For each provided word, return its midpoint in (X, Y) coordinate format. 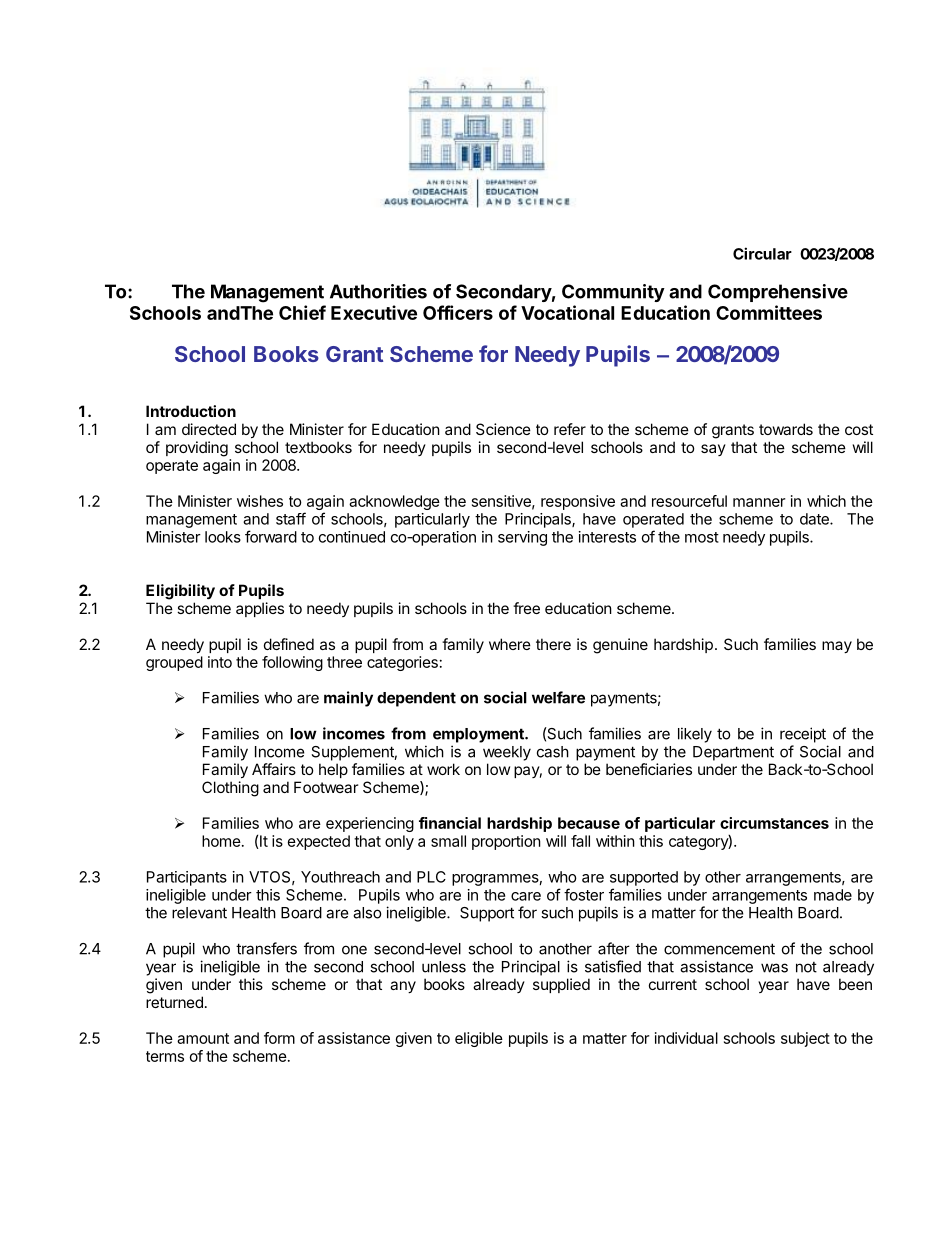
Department (733, 753)
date (815, 519)
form (279, 1038)
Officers (458, 312)
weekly (507, 753)
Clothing (230, 789)
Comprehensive (778, 293)
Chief (302, 312)
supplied (561, 985)
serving (522, 538)
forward (271, 536)
